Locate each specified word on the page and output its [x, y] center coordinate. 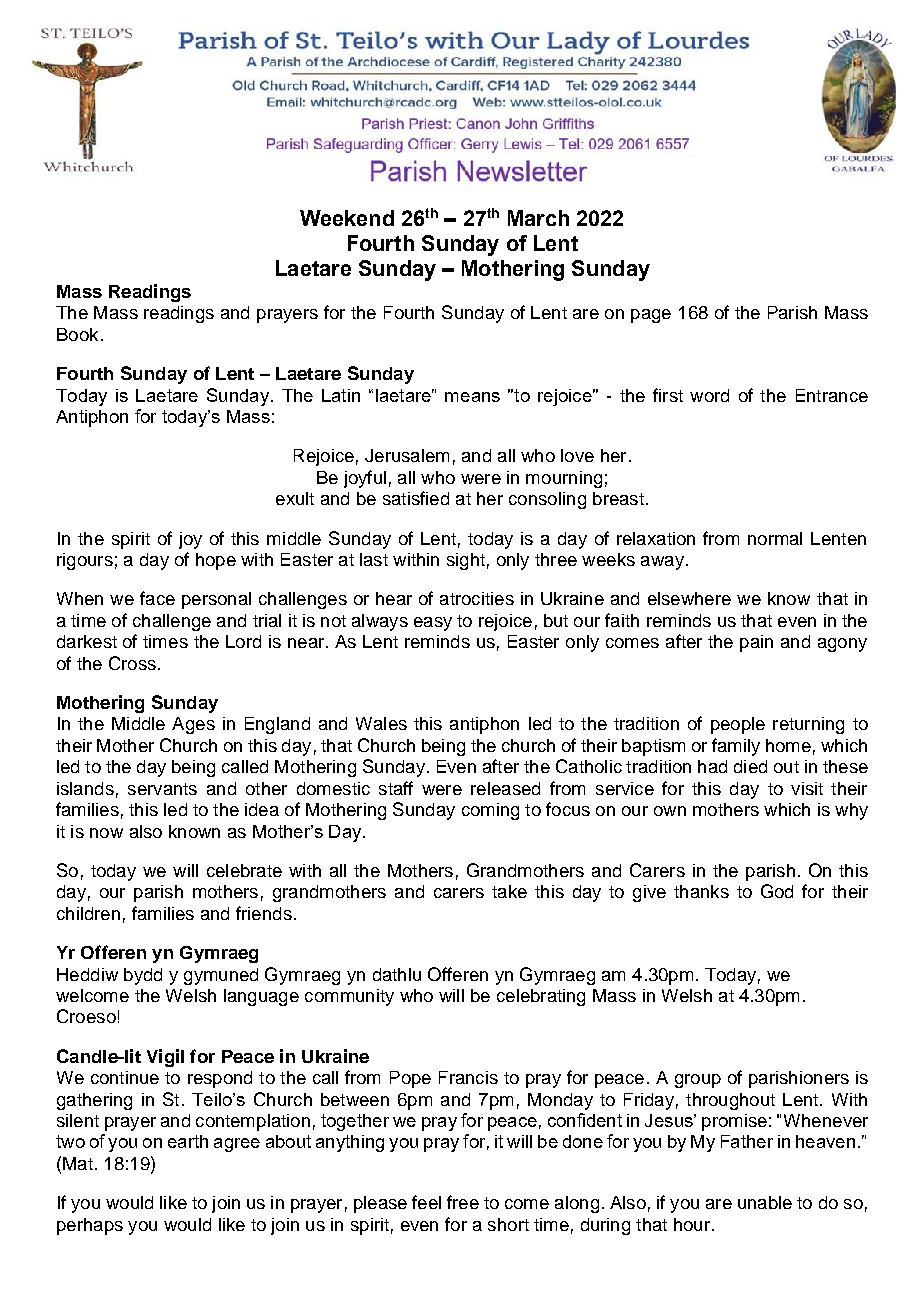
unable [765, 1202]
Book [77, 334]
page [651, 316]
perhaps [90, 1226]
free [463, 1202]
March [538, 218]
